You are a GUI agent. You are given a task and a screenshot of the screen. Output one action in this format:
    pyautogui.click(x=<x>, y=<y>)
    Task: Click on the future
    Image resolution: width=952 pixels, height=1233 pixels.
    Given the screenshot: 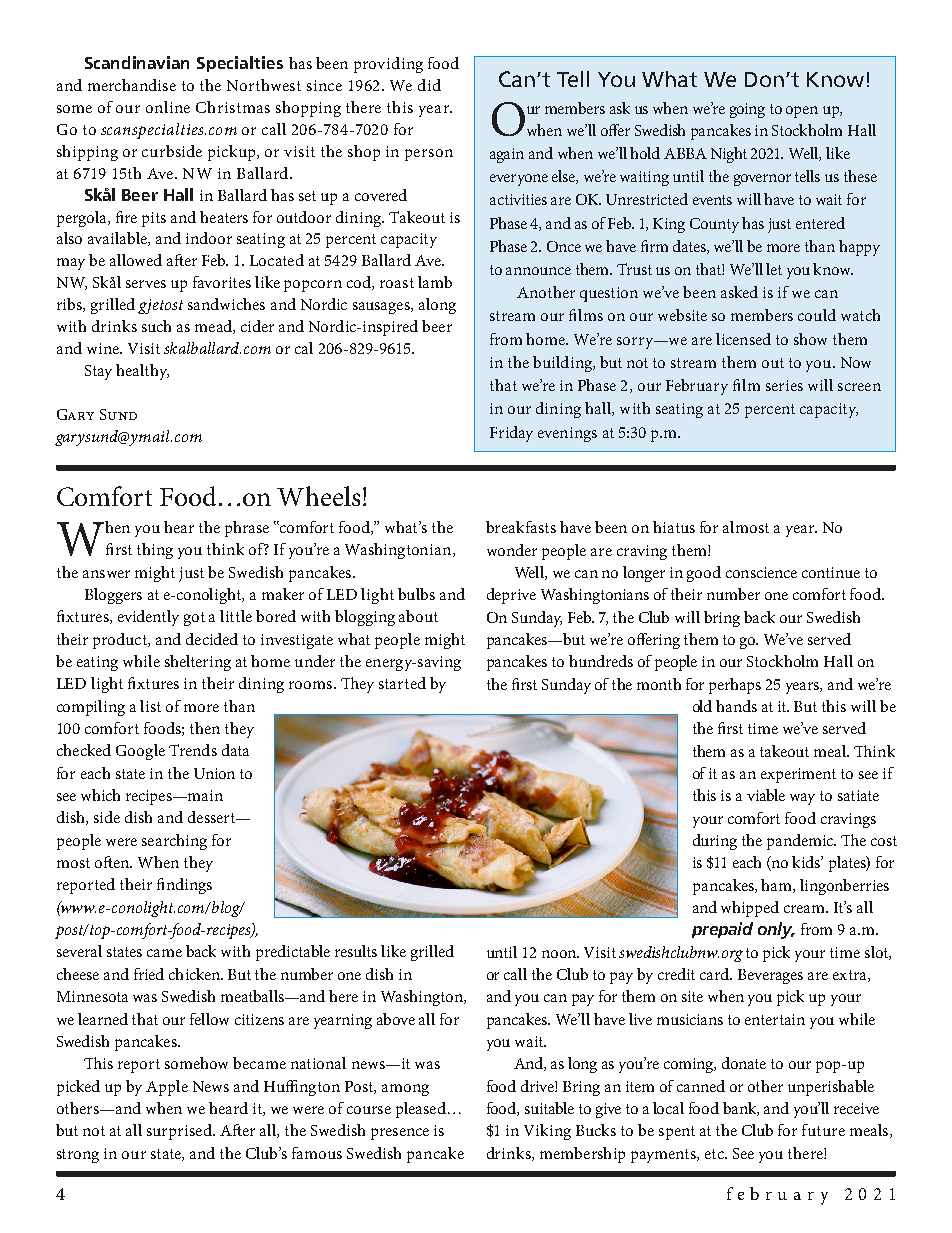 What is the action you would take?
    pyautogui.click(x=823, y=1130)
